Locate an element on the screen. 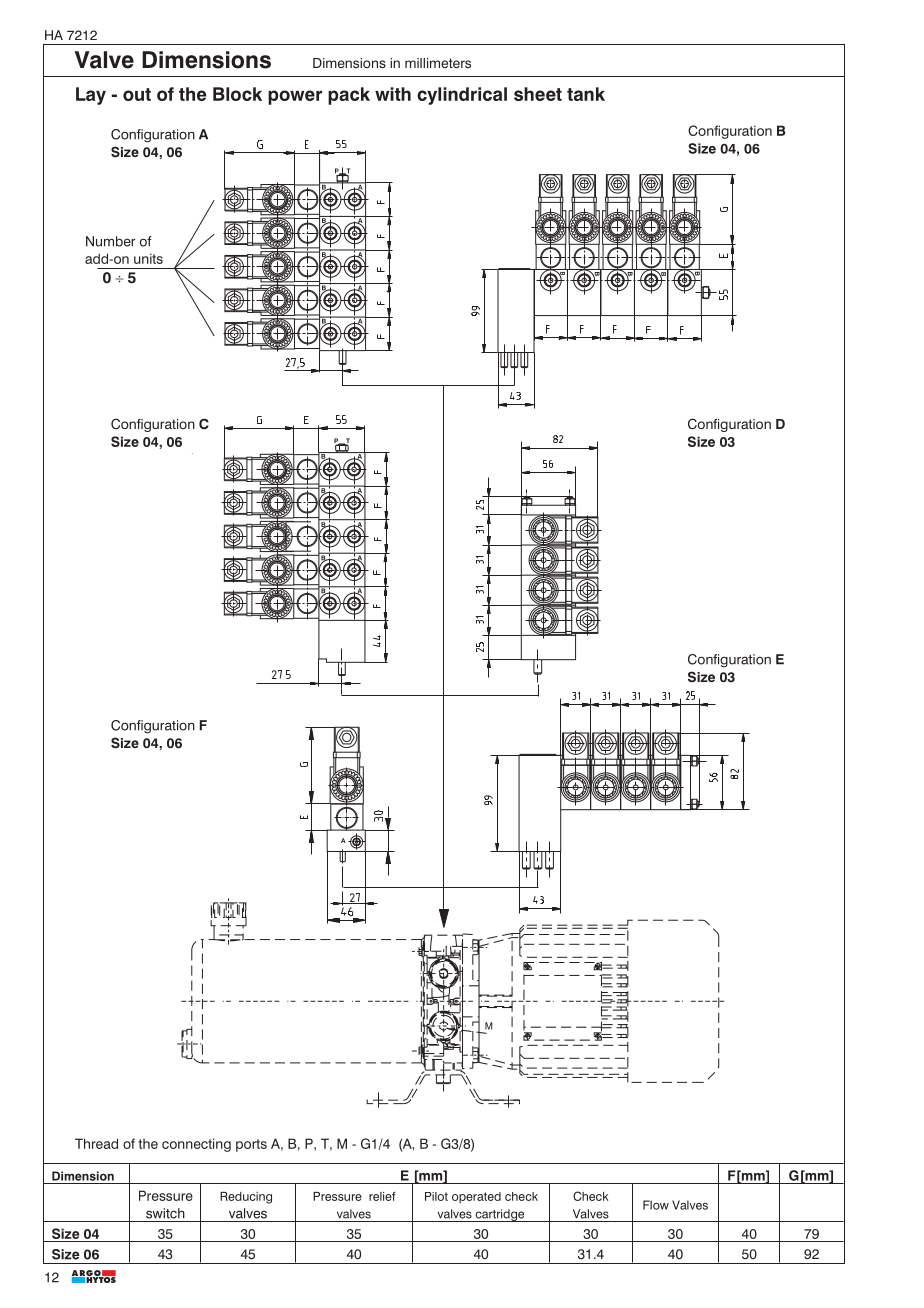  tank is located at coordinates (586, 94).
